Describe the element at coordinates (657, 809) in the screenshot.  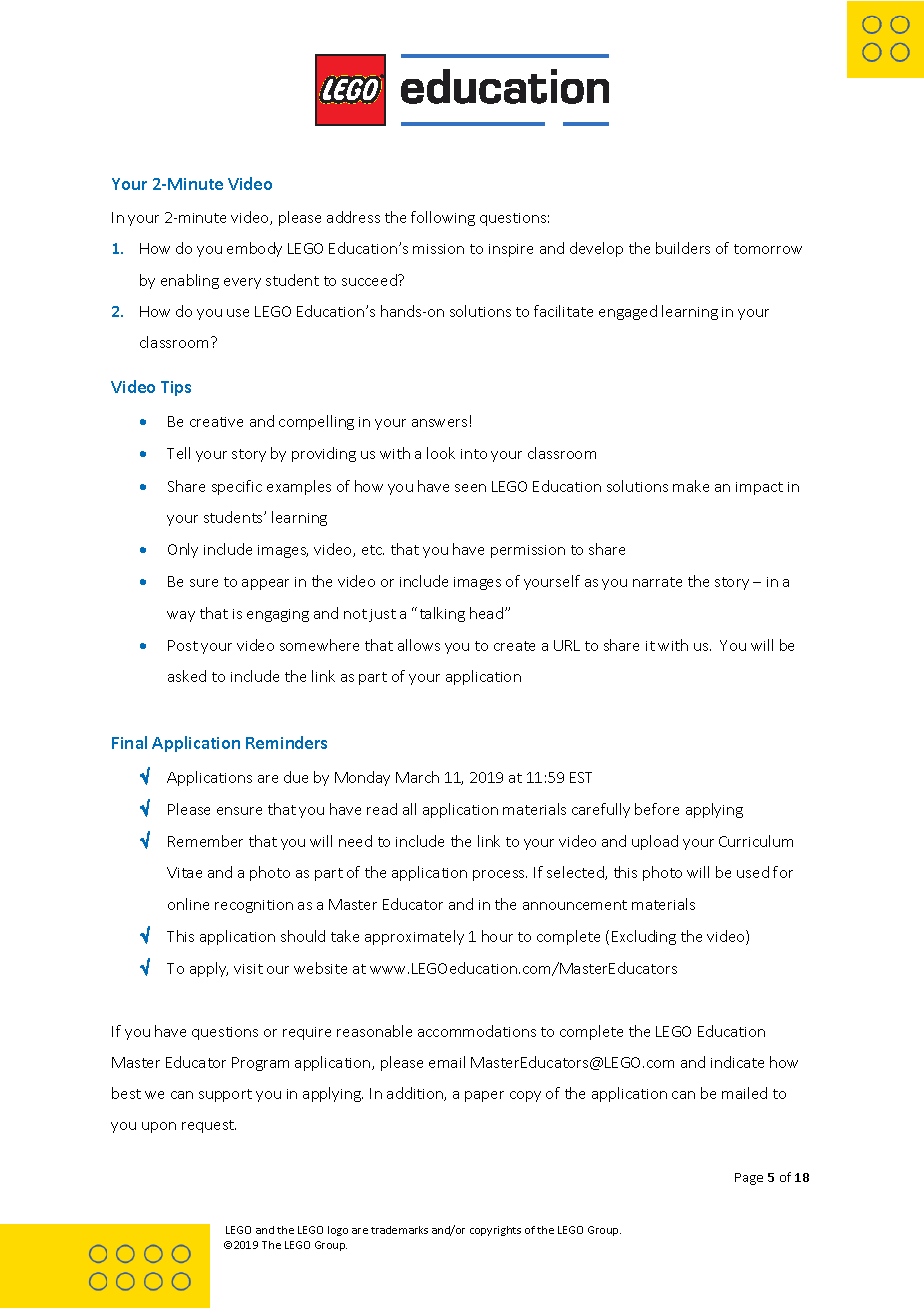
I see `before` at that location.
